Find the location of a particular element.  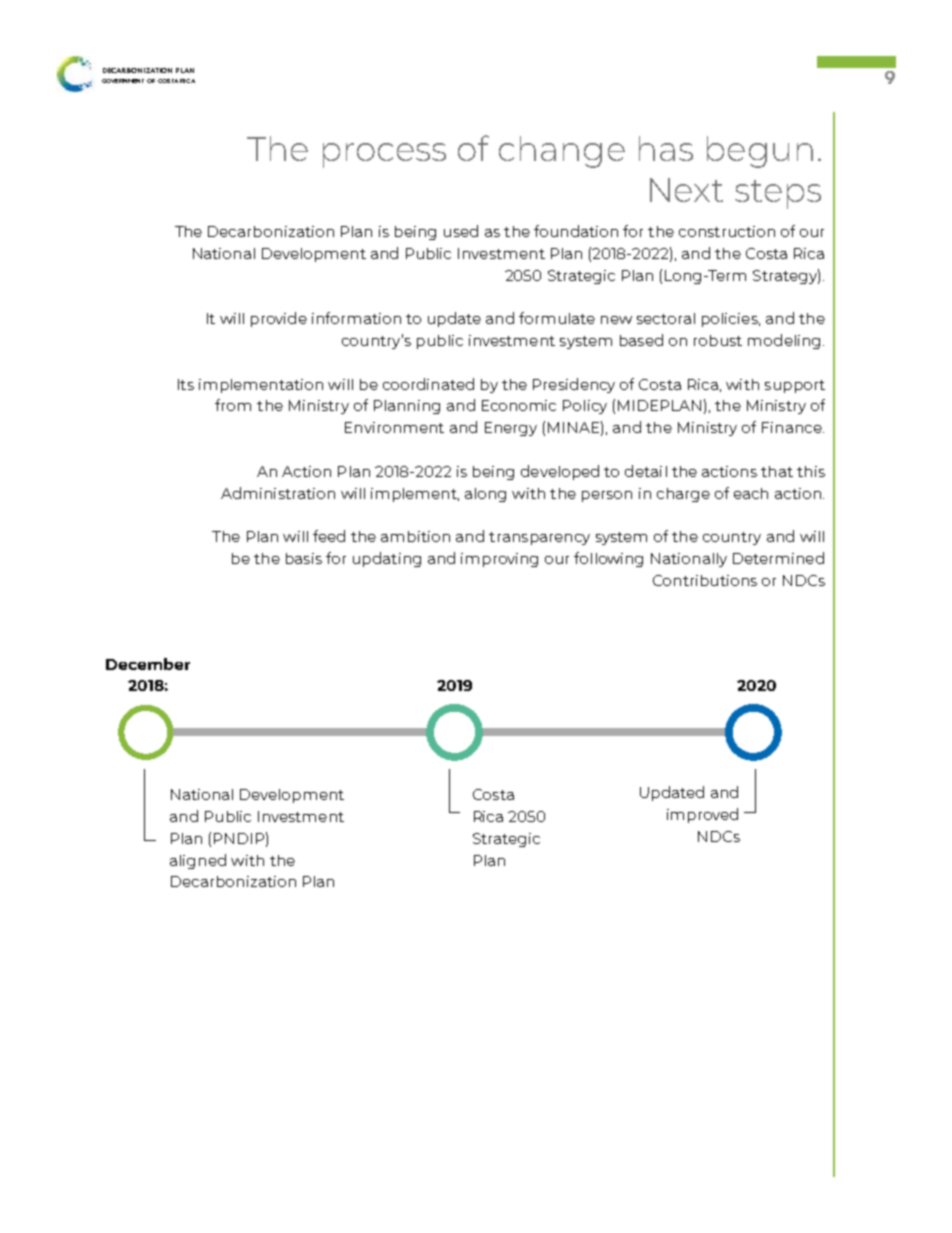

aligned is located at coordinates (198, 861).
